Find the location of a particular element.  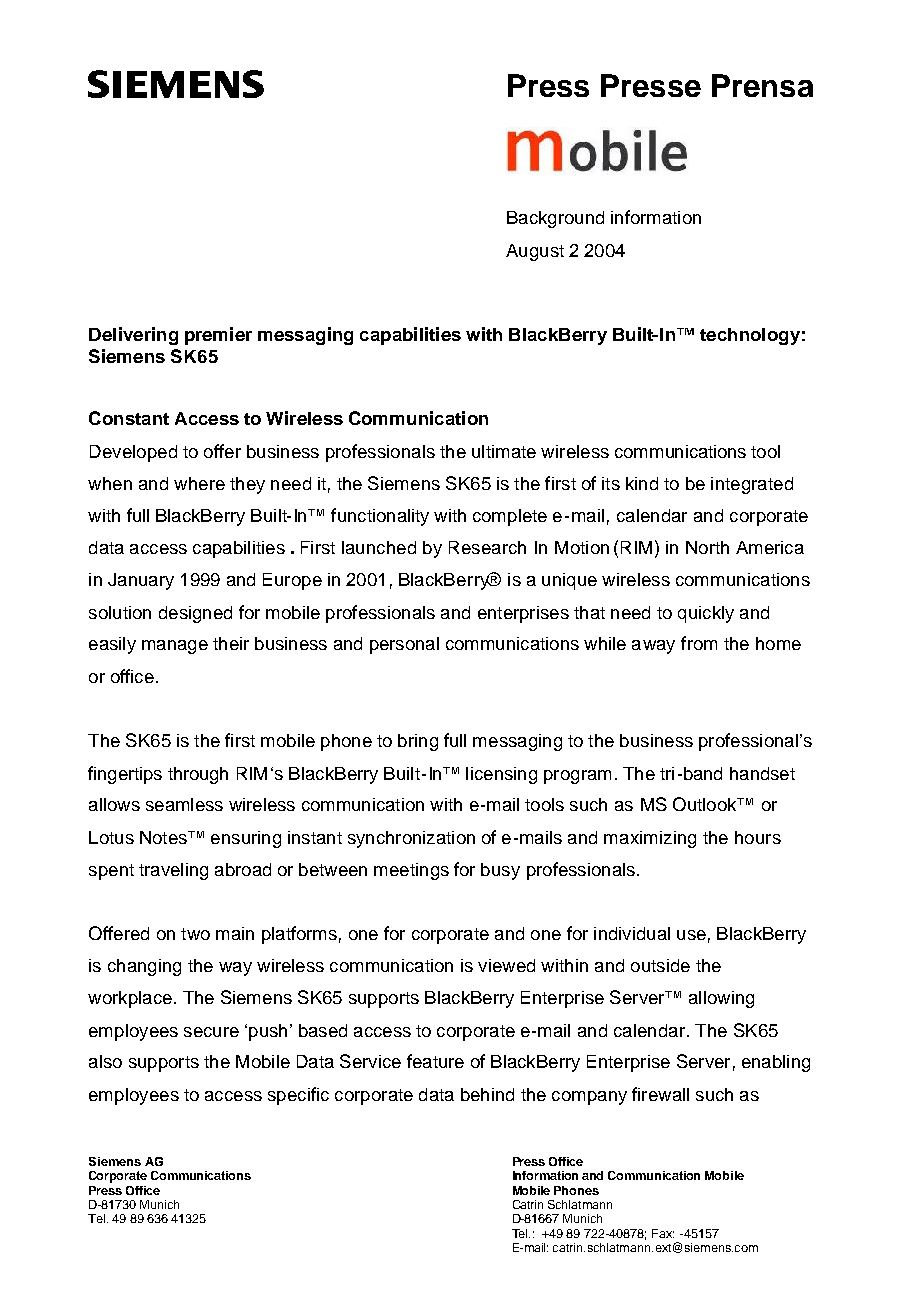

meetings is located at coordinates (411, 871).
